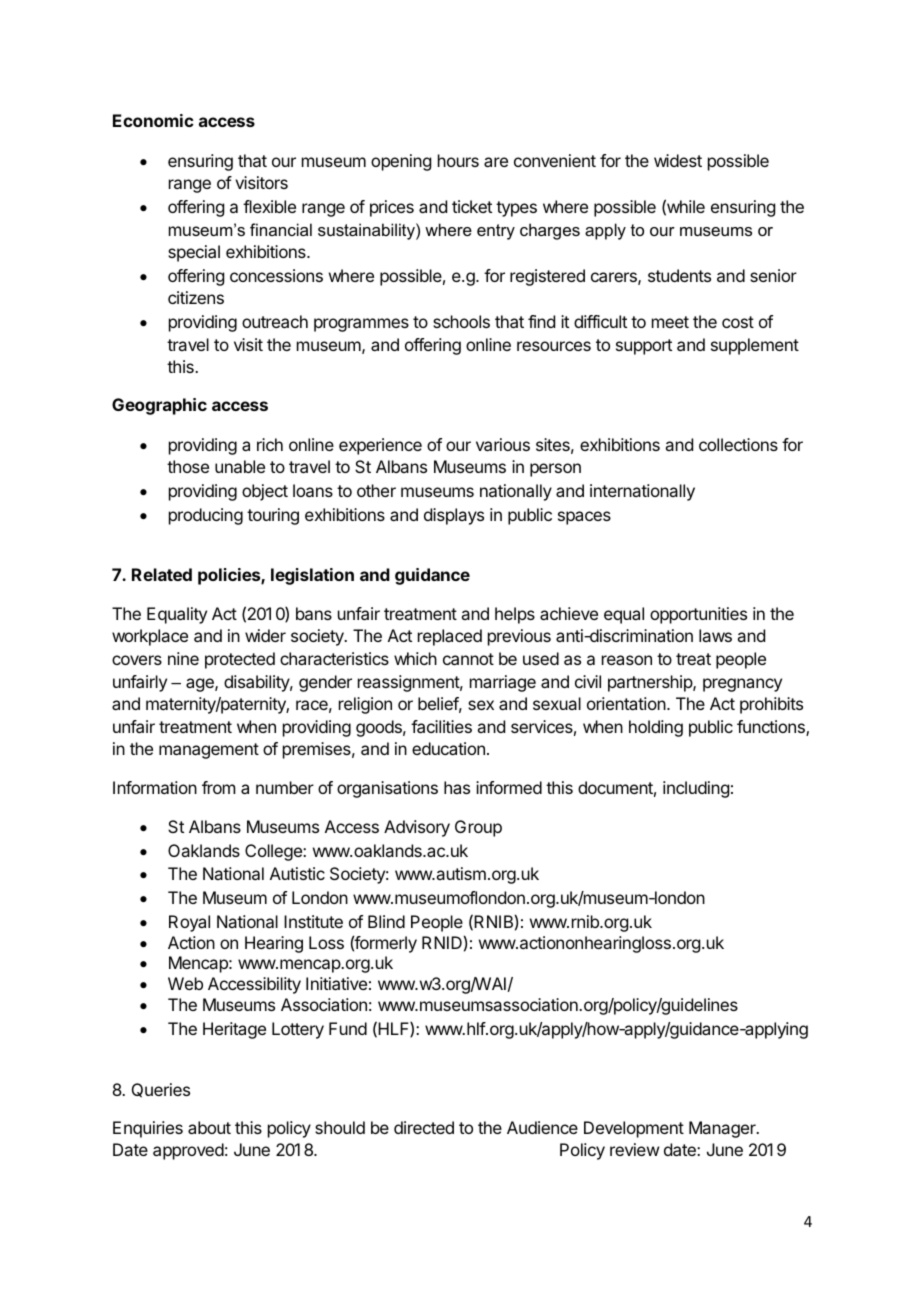  What do you see at coordinates (696, 789) in the screenshot?
I see `including` at bounding box center [696, 789].
